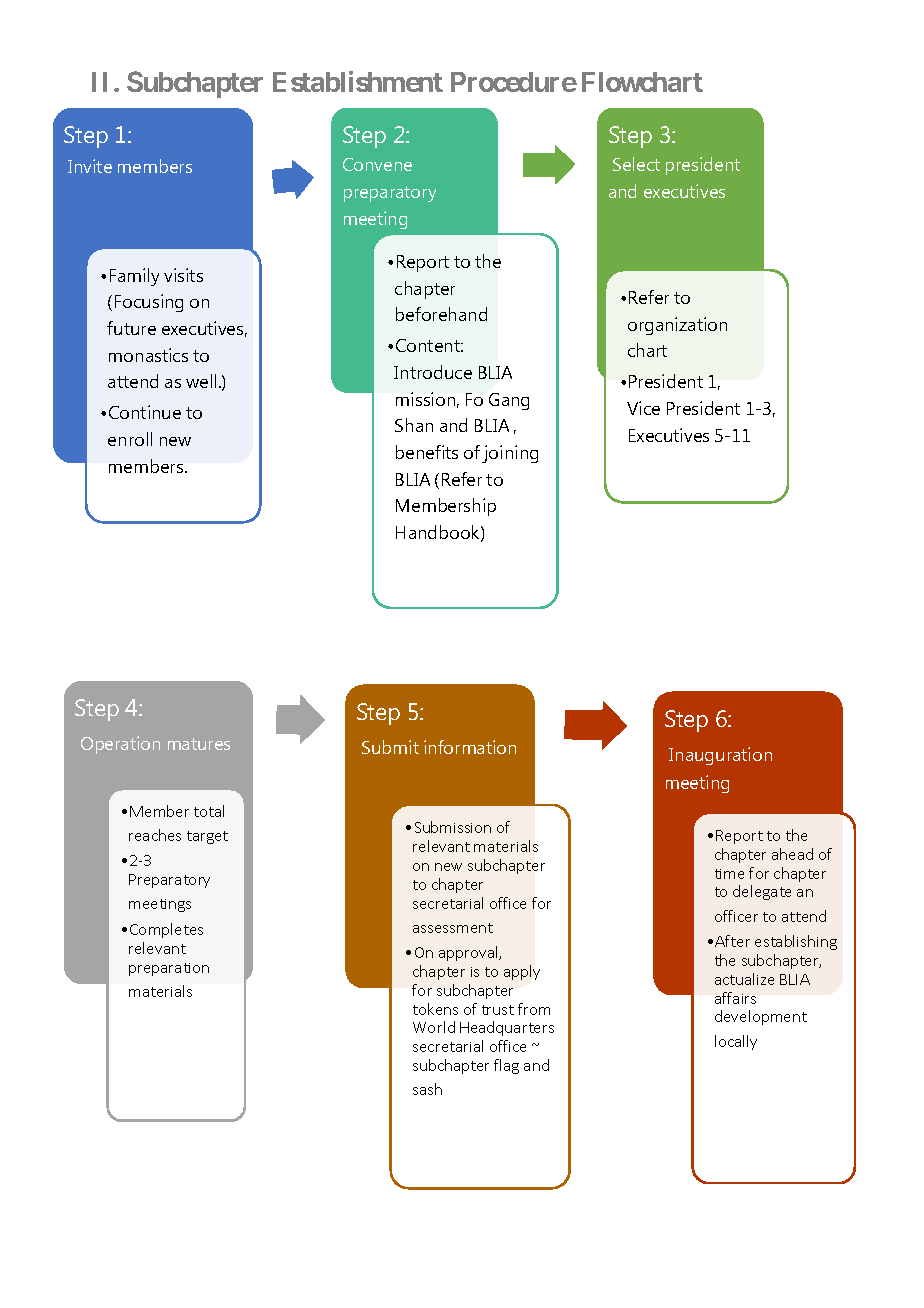 This document has width=924, height=1308. I want to click on locally, so click(736, 1042).
